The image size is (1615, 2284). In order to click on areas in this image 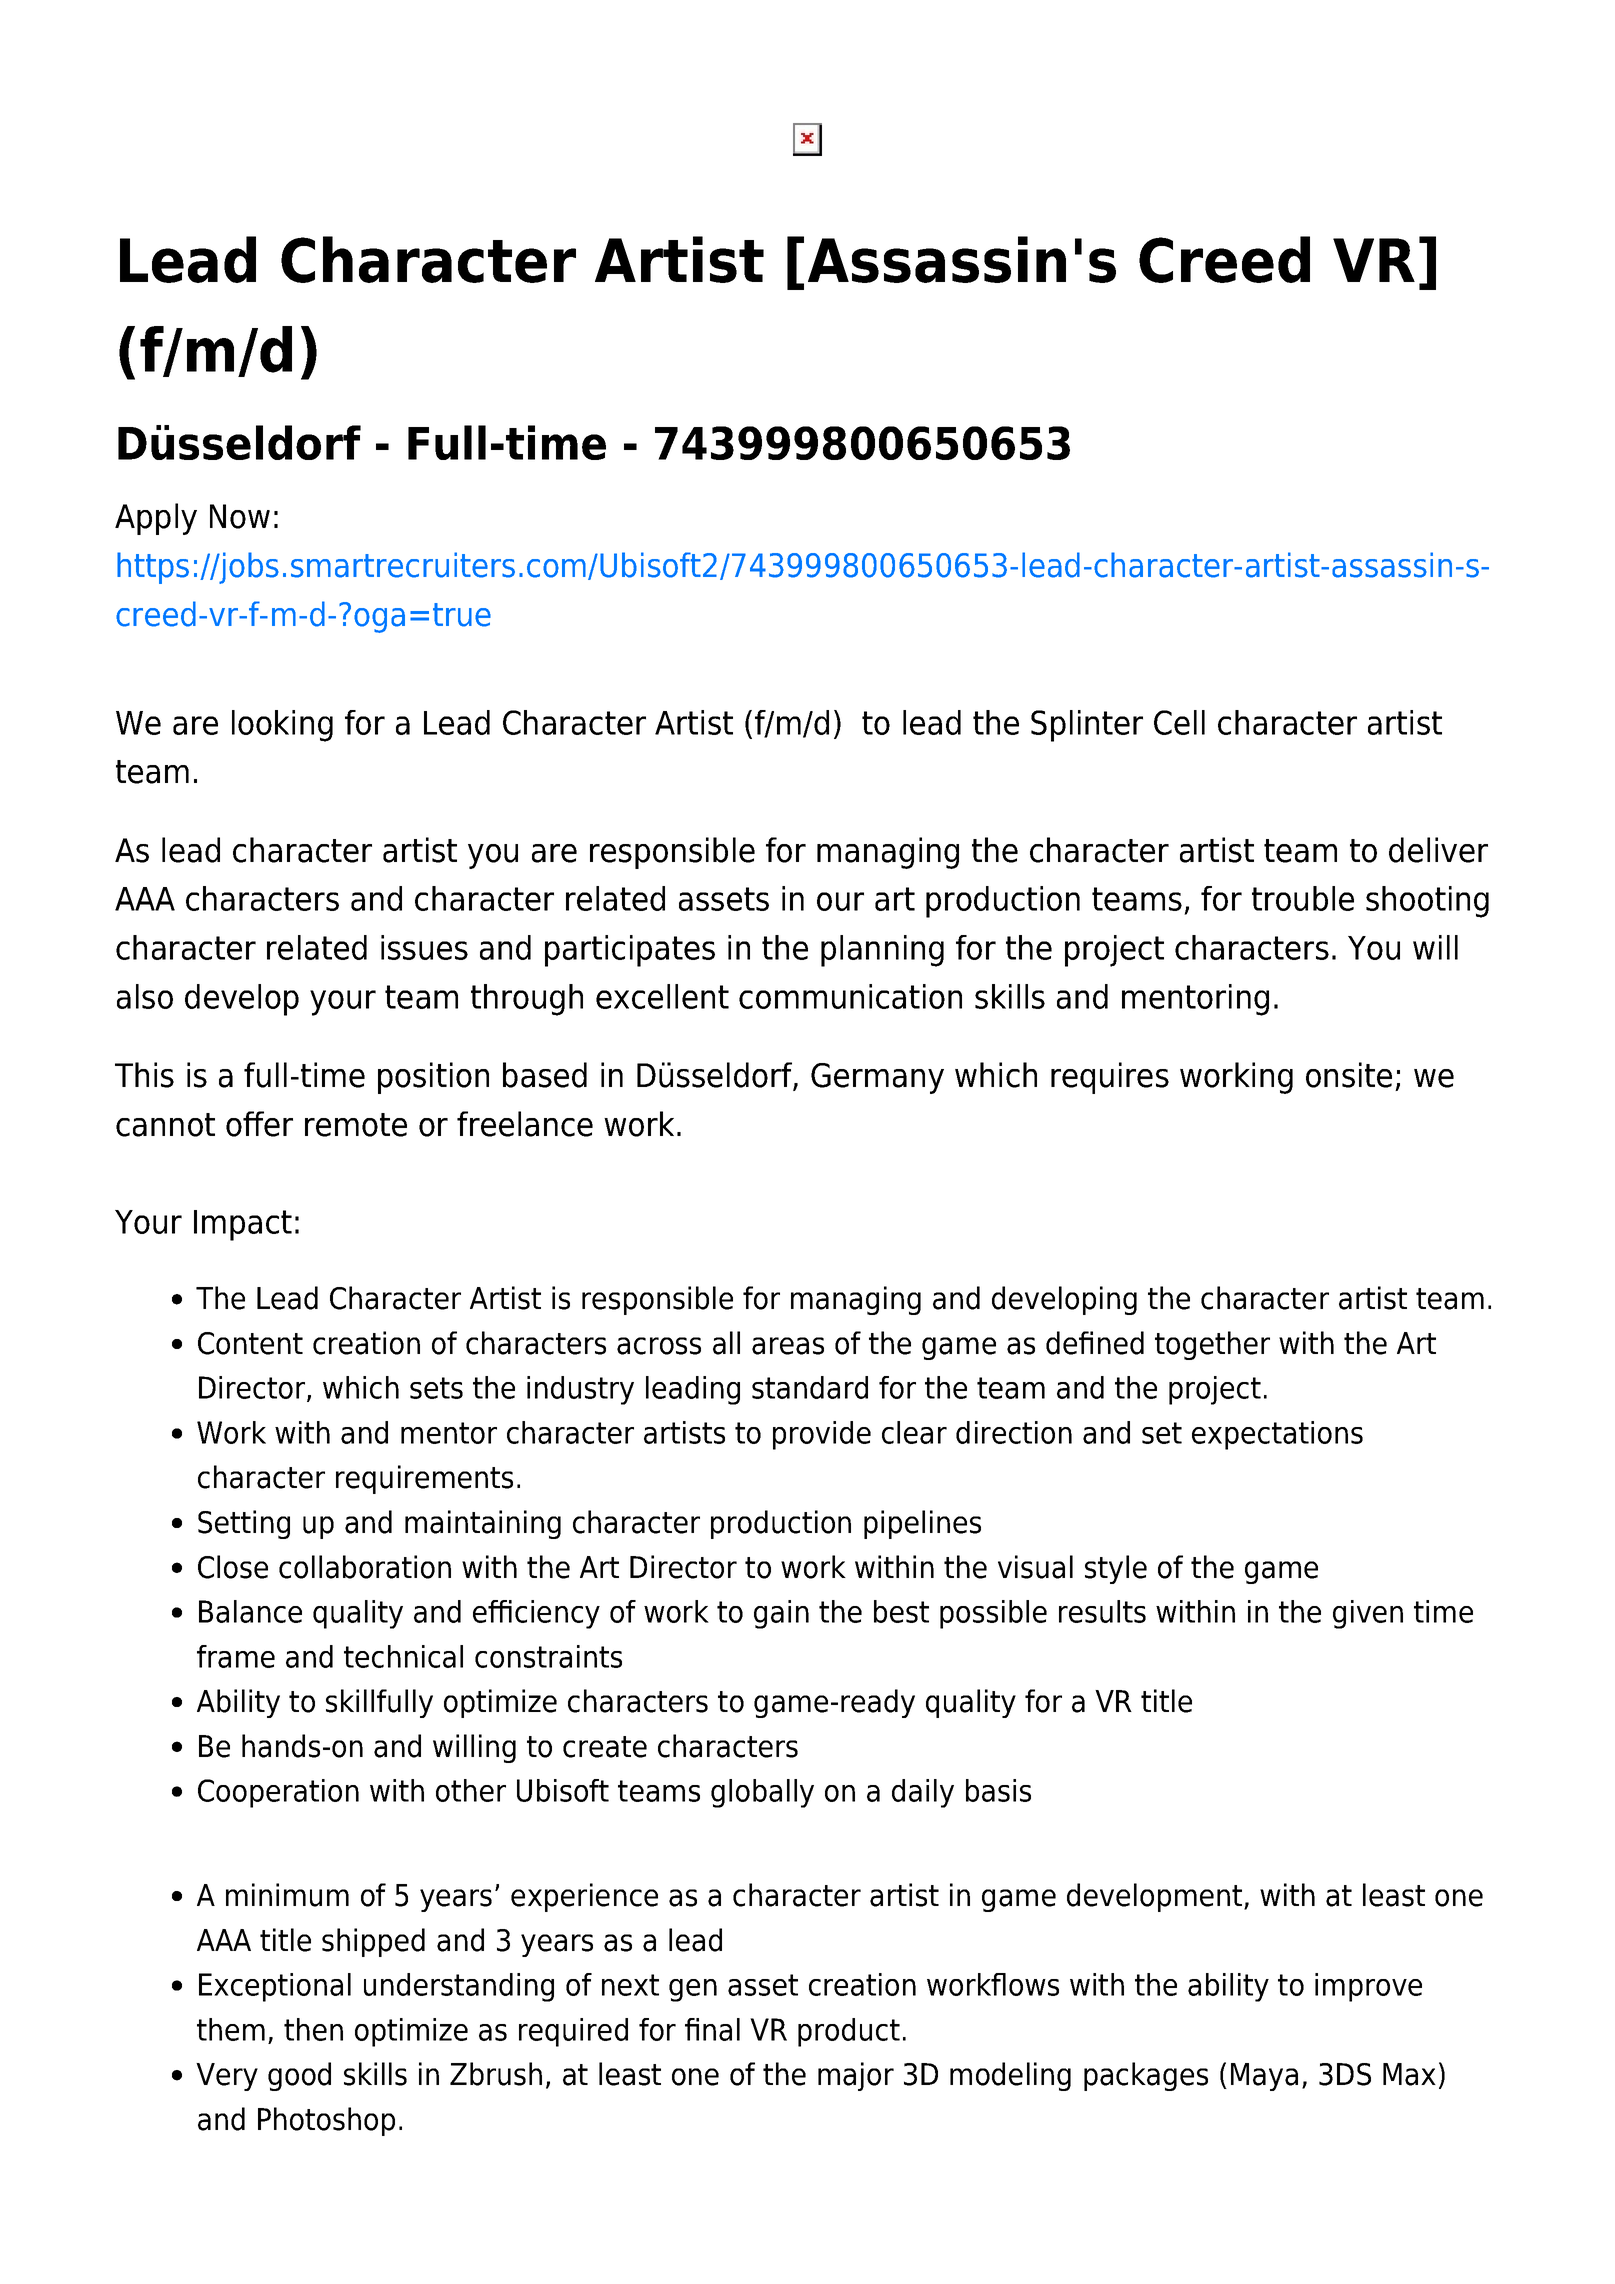, I will do `click(788, 1346)`.
